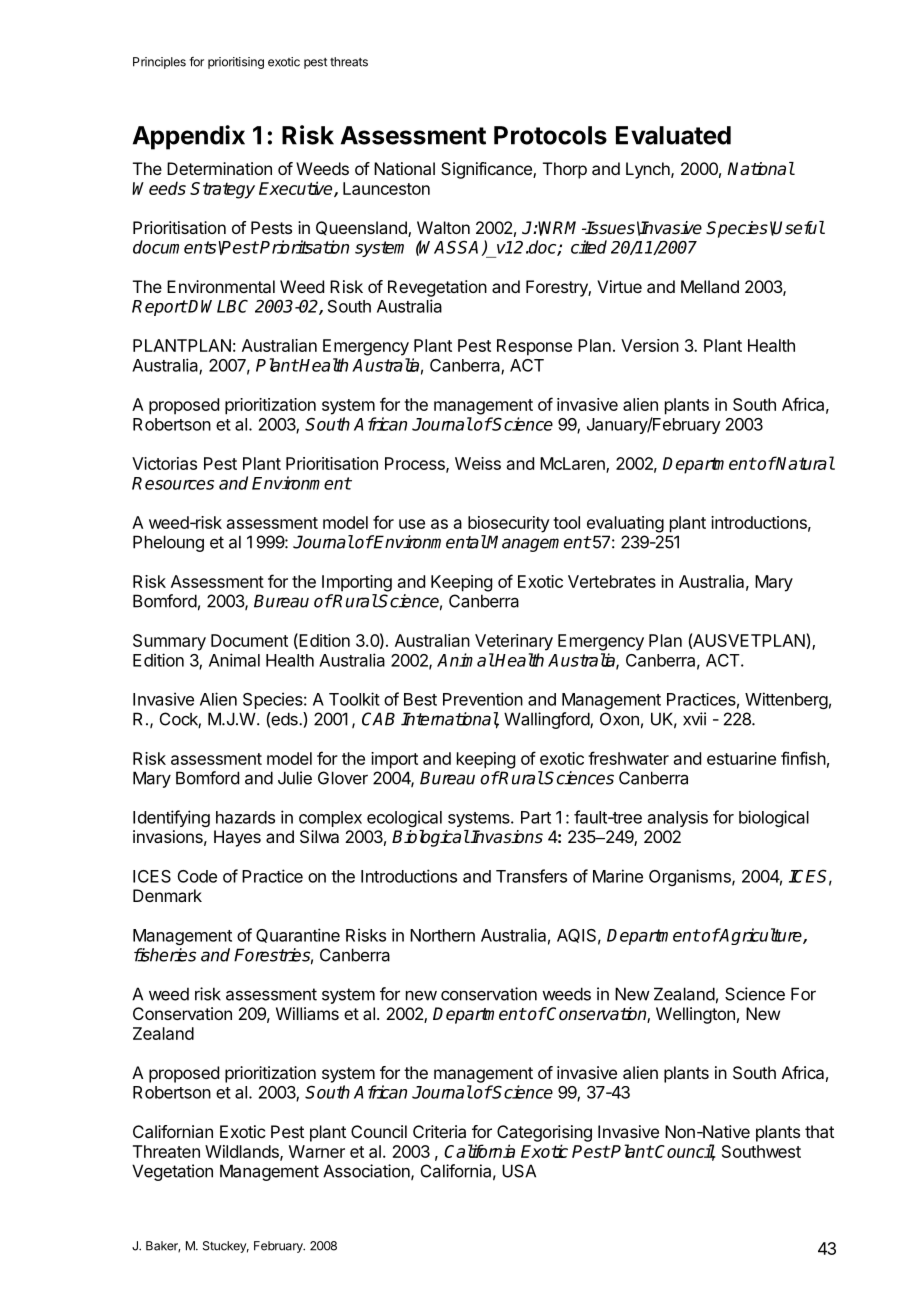 The height and width of the screenshot is (1308, 924). What do you see at coordinates (197, 876) in the screenshot?
I see `Code` at bounding box center [197, 876].
